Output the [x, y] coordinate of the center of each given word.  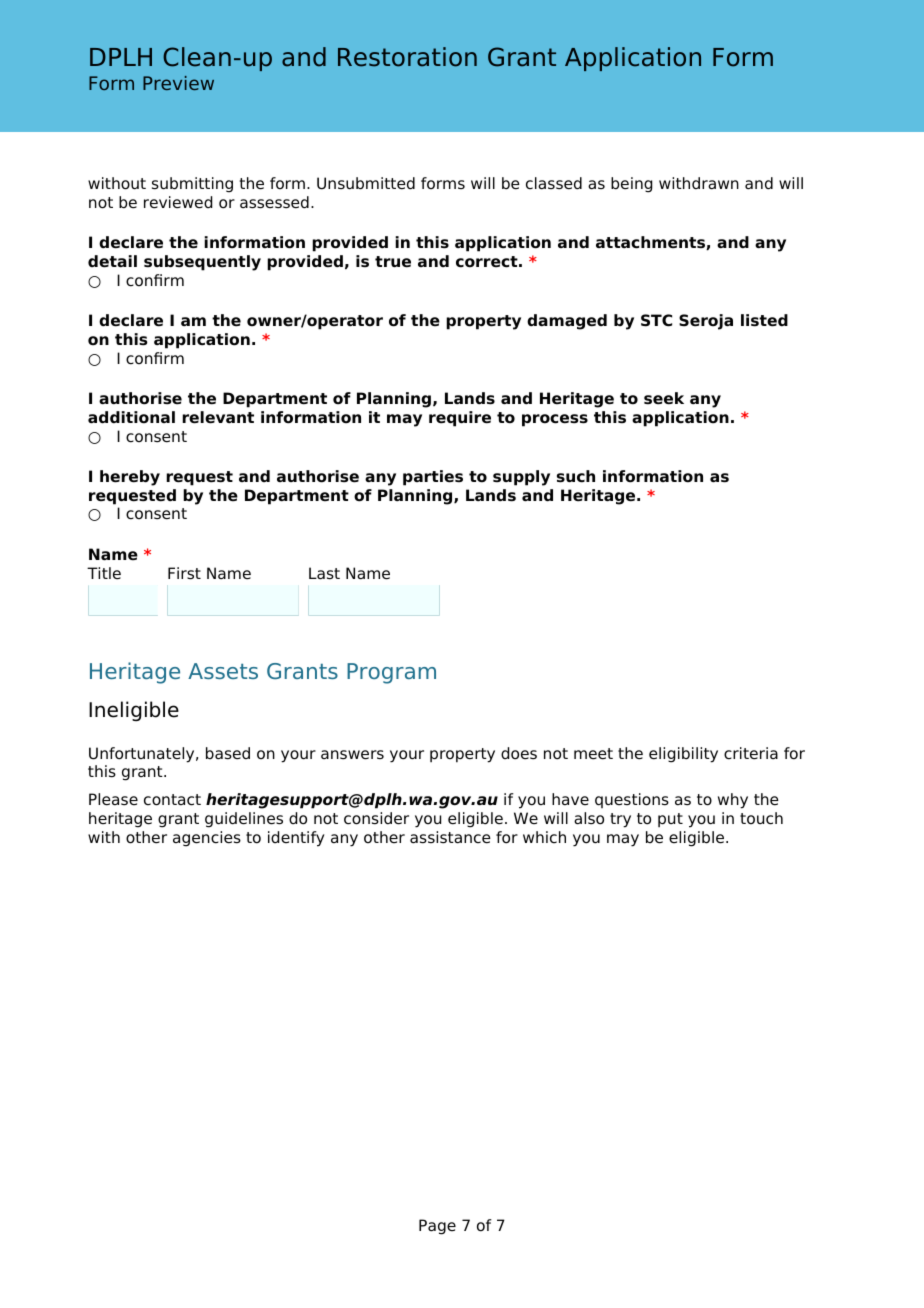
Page [437, 1227]
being [631, 185]
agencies [207, 839]
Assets [223, 671]
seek [664, 398]
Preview [178, 83]
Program [391, 673]
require [460, 419]
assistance [450, 837]
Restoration [407, 57]
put [670, 820]
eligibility [683, 755]
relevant [218, 417]
